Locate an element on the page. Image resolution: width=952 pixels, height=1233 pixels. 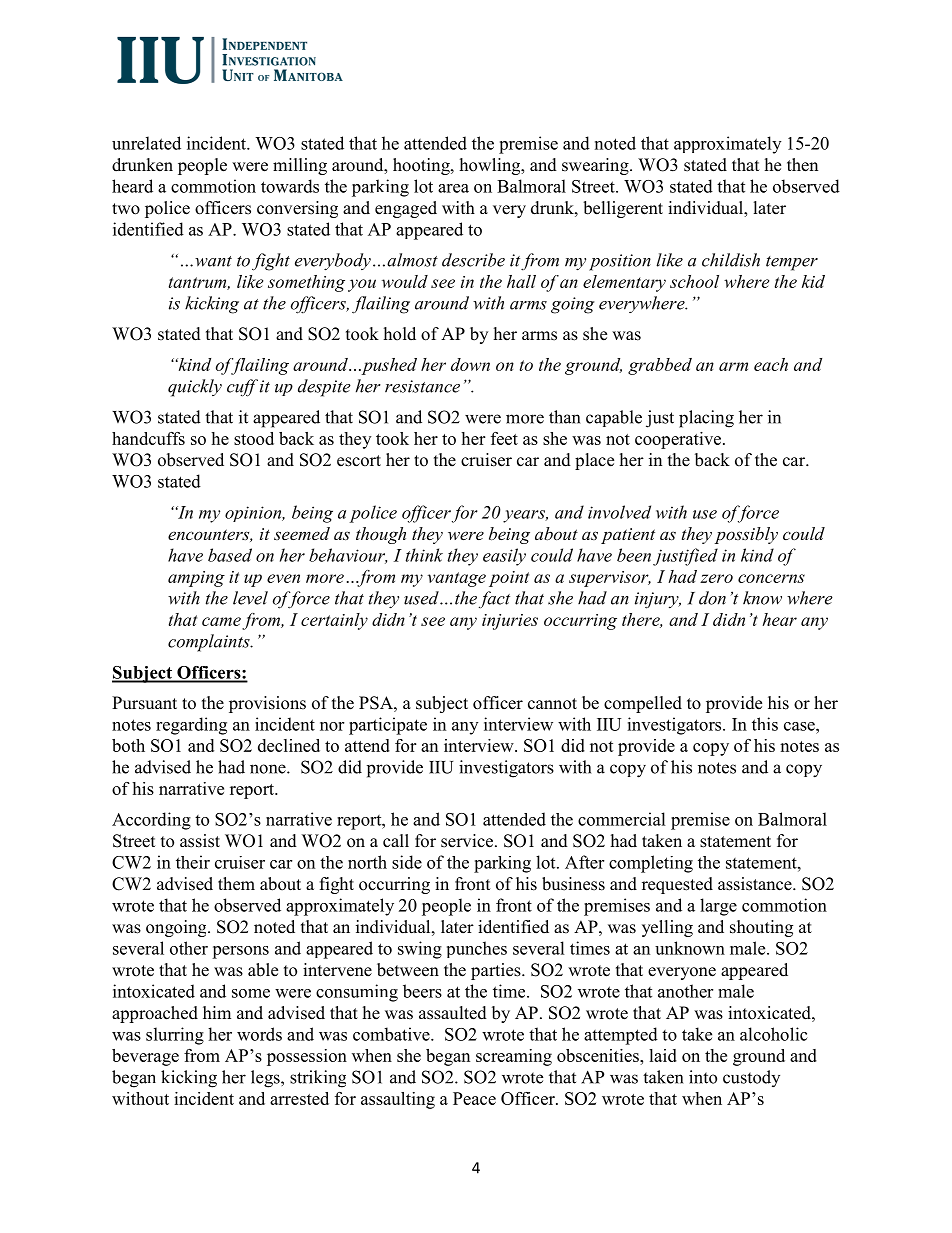
down is located at coordinates (470, 364).
